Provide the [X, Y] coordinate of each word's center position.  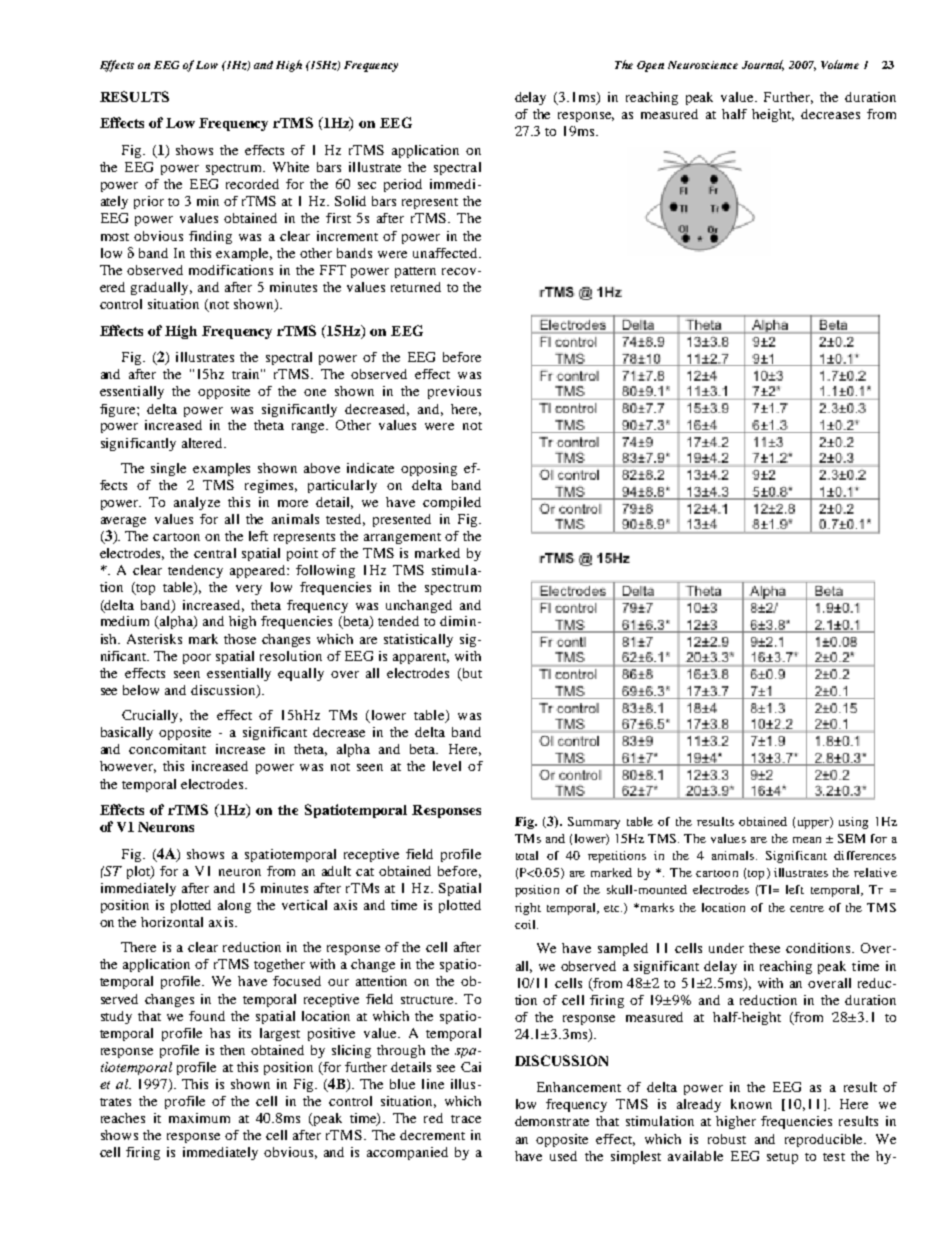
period [403, 185]
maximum [199, 1118]
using [853, 823]
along [234, 906]
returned [416, 287]
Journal [763, 65]
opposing [429, 469]
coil [526, 924]
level [447, 766]
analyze [197, 503]
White [291, 167]
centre [807, 908]
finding [210, 237]
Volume [840, 64]
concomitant [167, 749]
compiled [452, 503]
